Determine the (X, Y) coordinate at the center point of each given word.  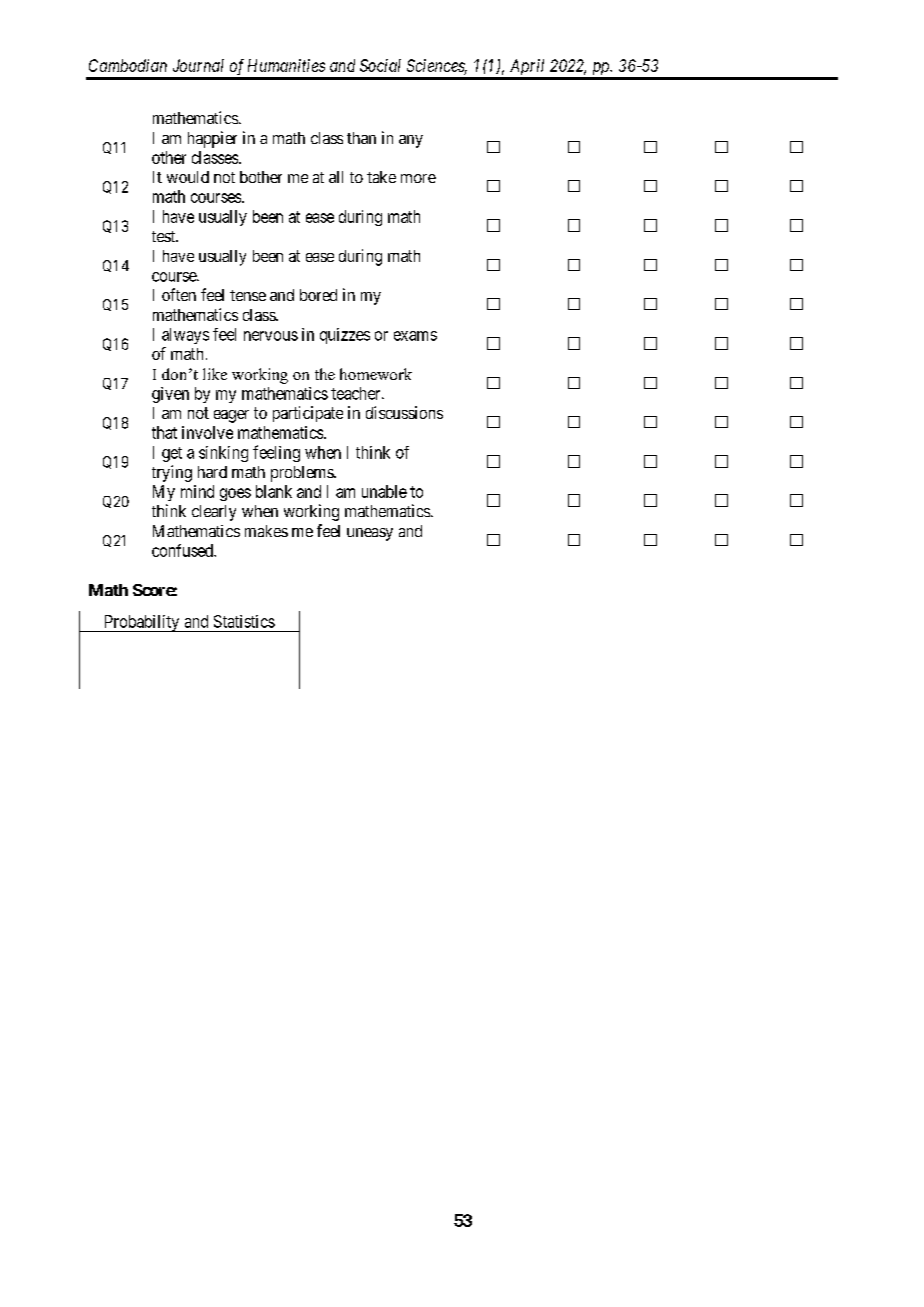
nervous (271, 336)
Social (380, 65)
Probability (142, 623)
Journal (198, 65)
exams (415, 336)
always (185, 336)
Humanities (286, 65)
